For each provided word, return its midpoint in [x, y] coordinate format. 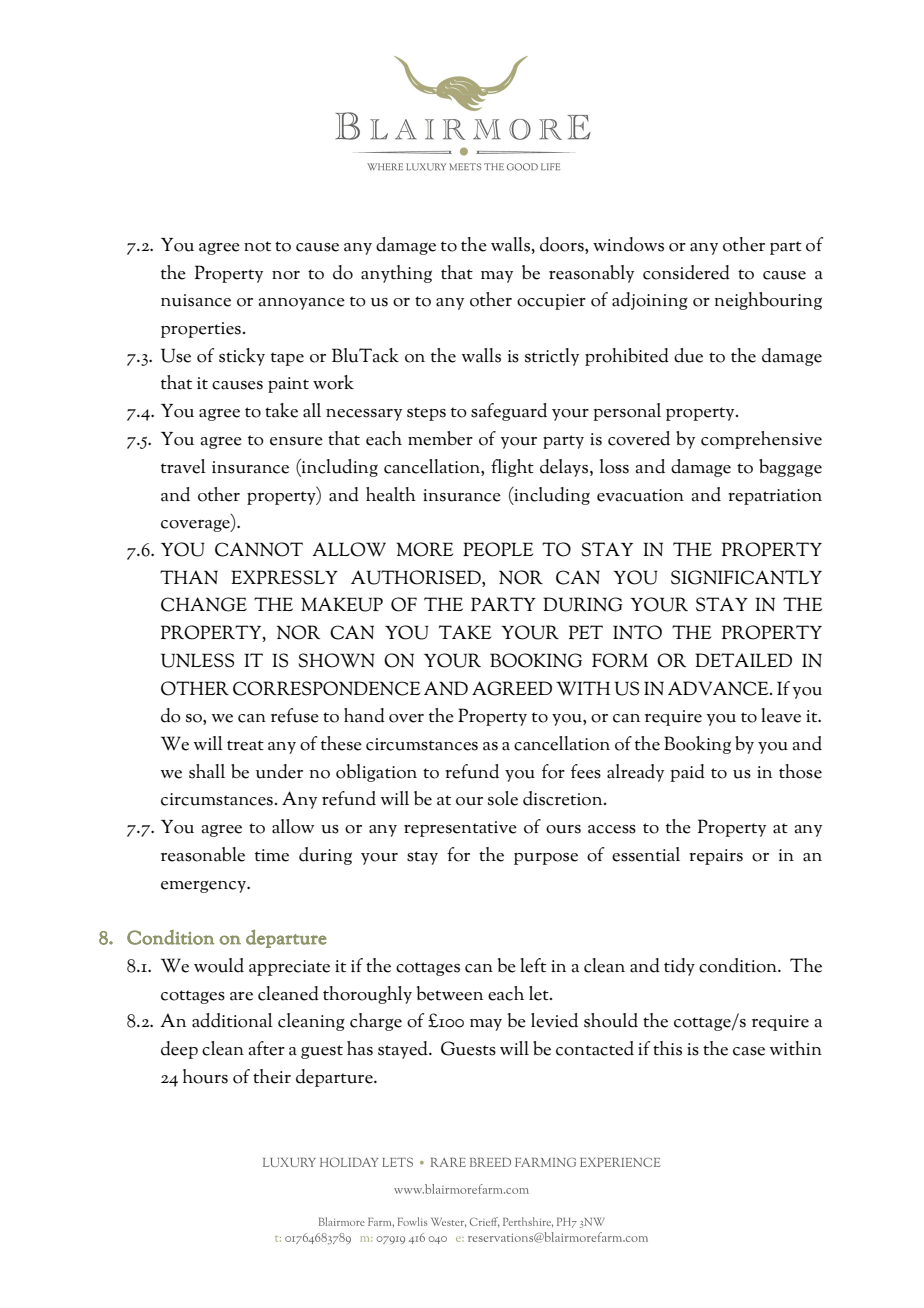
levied [554, 1020]
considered [686, 272]
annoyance [301, 304]
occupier [551, 302]
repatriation [775, 497]
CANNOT [259, 549]
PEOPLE [498, 549]
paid [688, 773]
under [279, 771]
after [266, 1048]
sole [503, 798]
